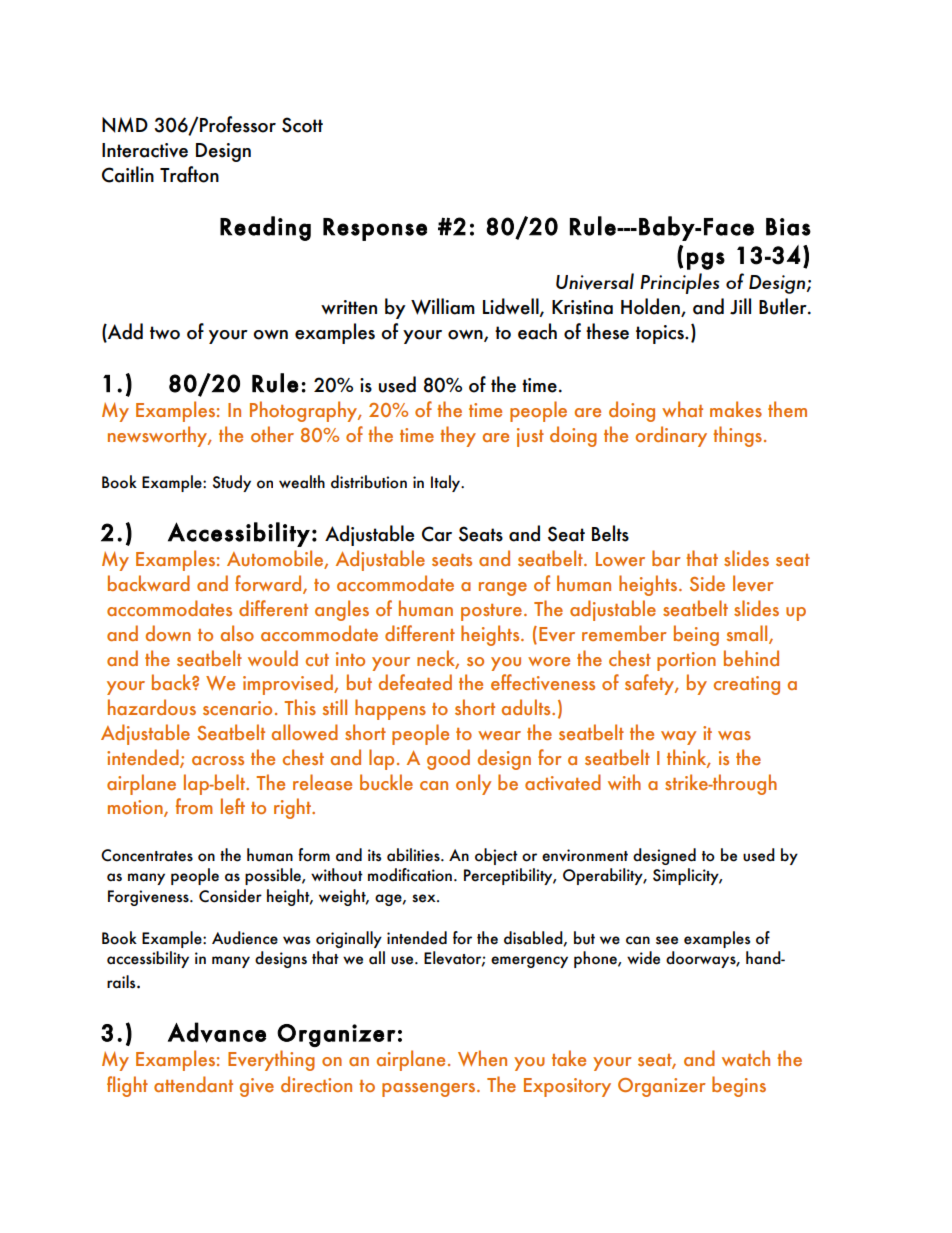 The height and width of the screenshot is (1233, 952). I want to click on Study, so click(232, 483).
